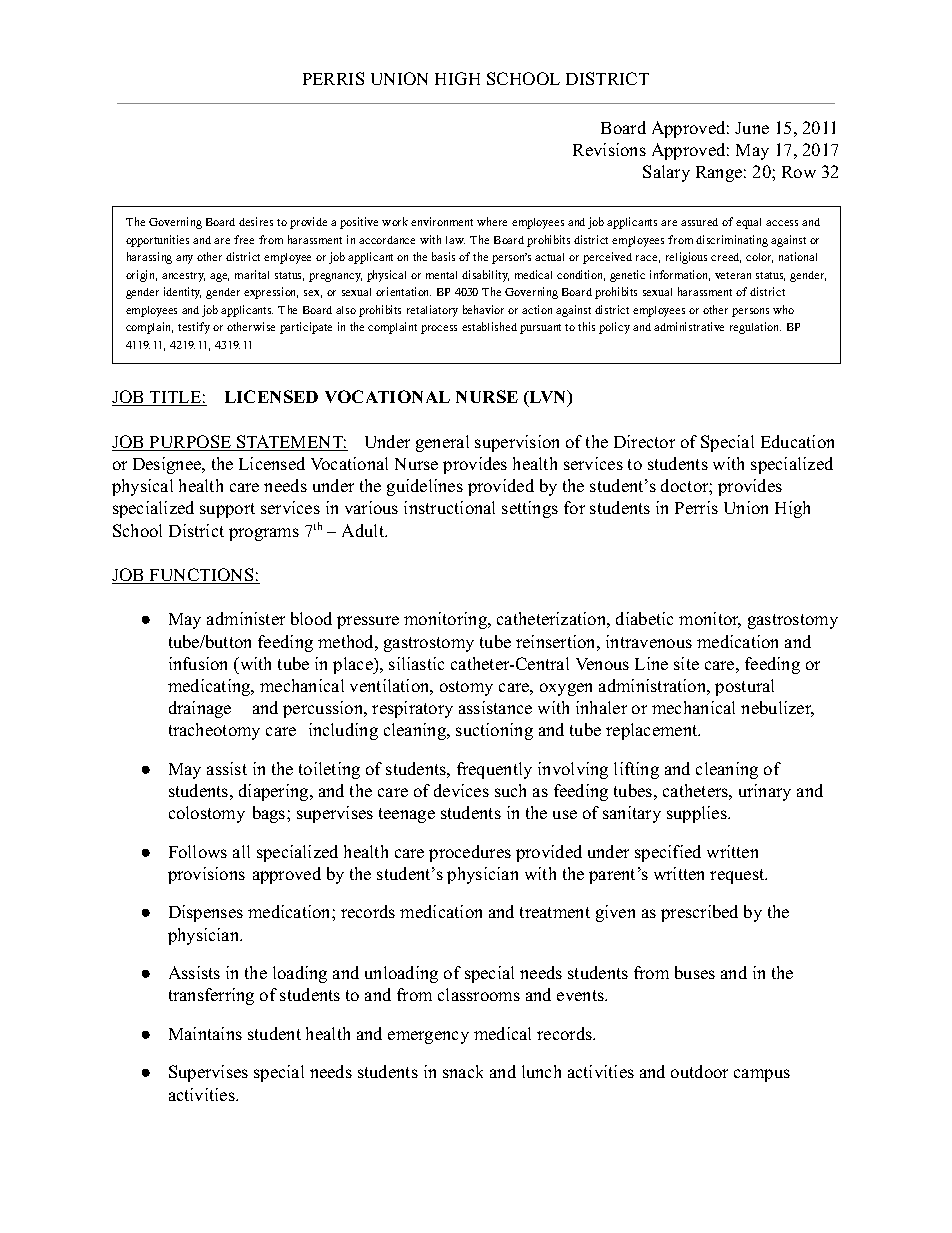 Image resolution: width=952 pixels, height=1233 pixels. I want to click on administer, so click(246, 618).
